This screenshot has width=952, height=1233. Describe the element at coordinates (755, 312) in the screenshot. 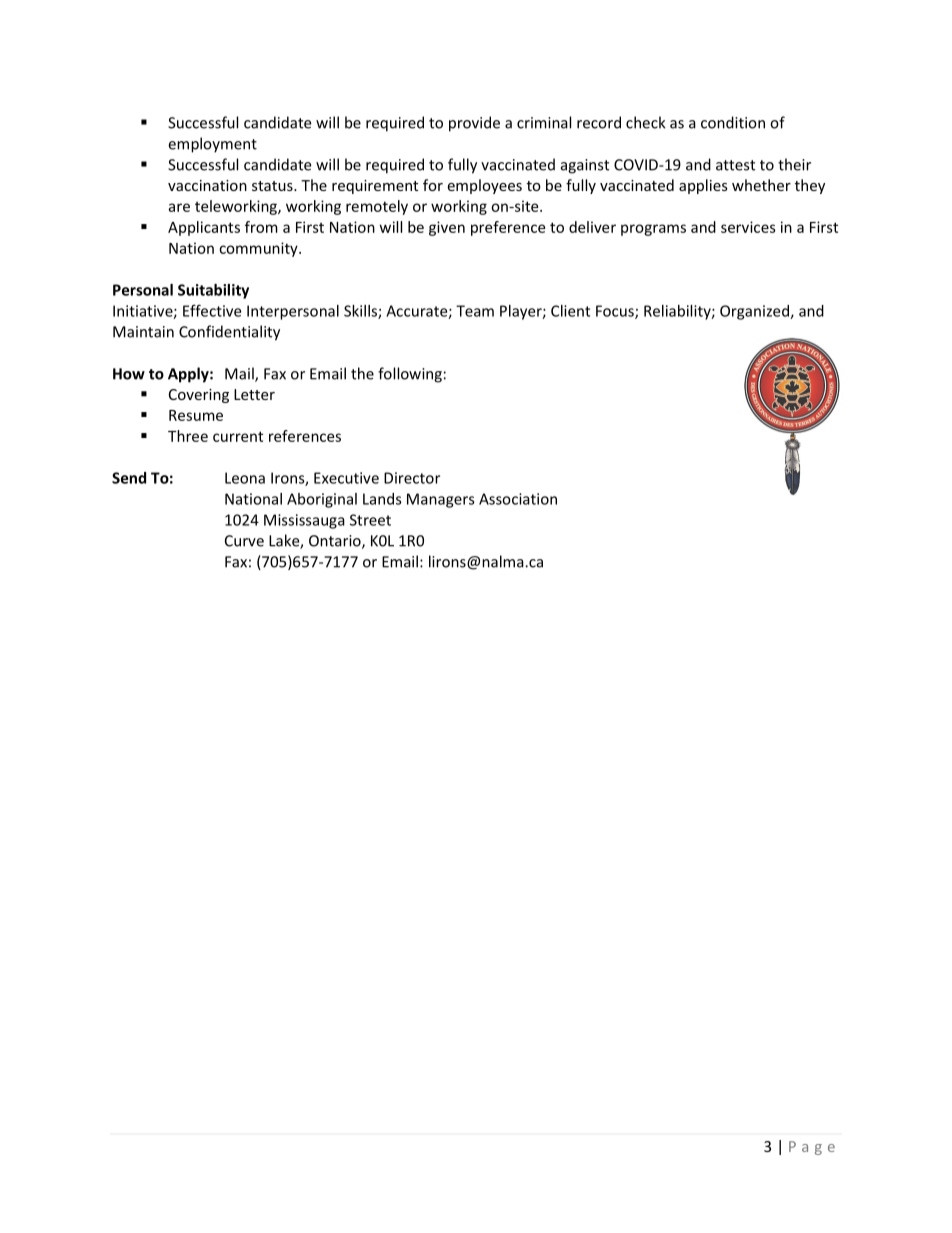

I see `Organized` at that location.
